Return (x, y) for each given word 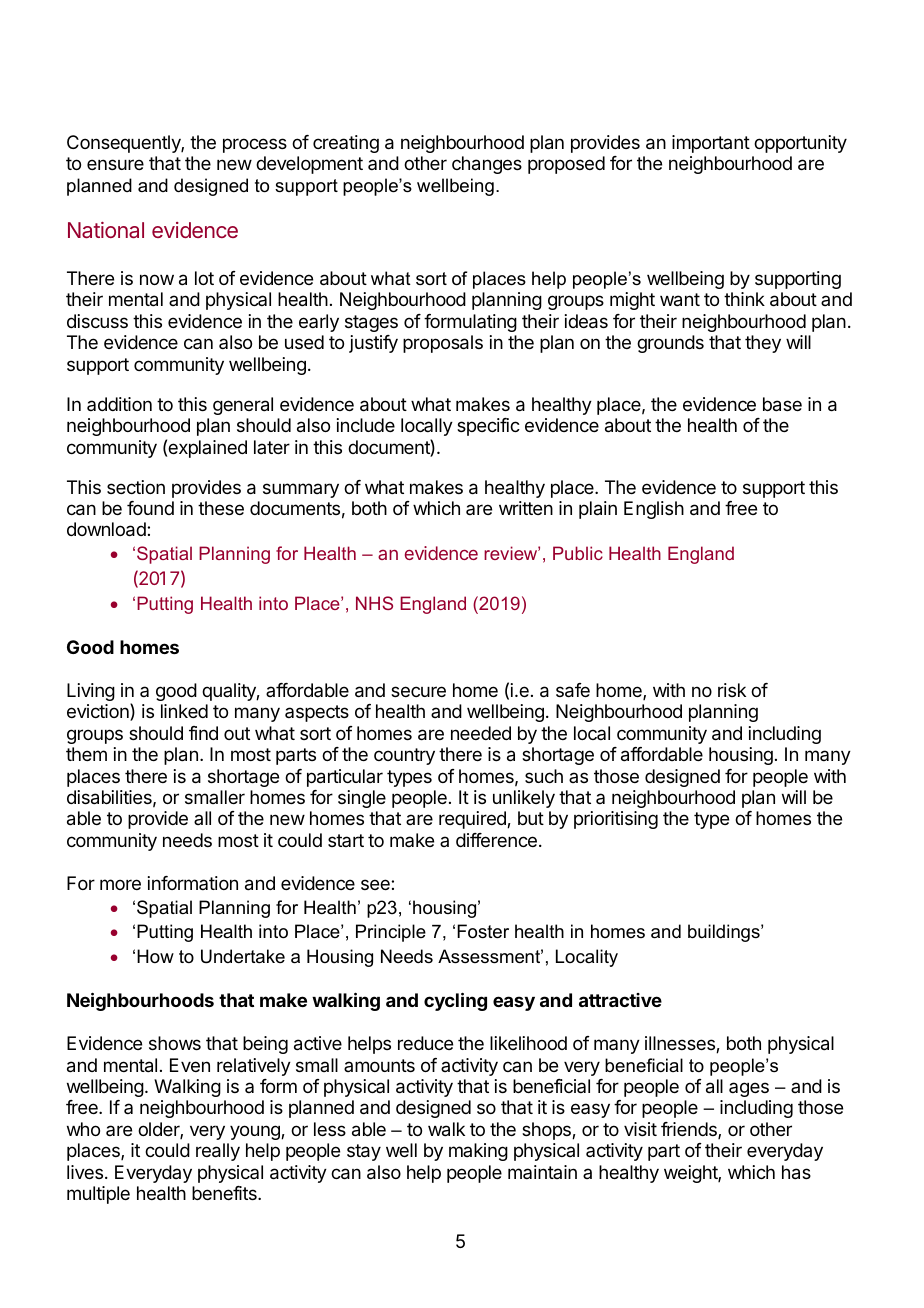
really (218, 1152)
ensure (115, 164)
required (473, 820)
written (526, 508)
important (711, 144)
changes (487, 165)
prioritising (616, 820)
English (654, 510)
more (120, 884)
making (478, 1152)
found (150, 508)
